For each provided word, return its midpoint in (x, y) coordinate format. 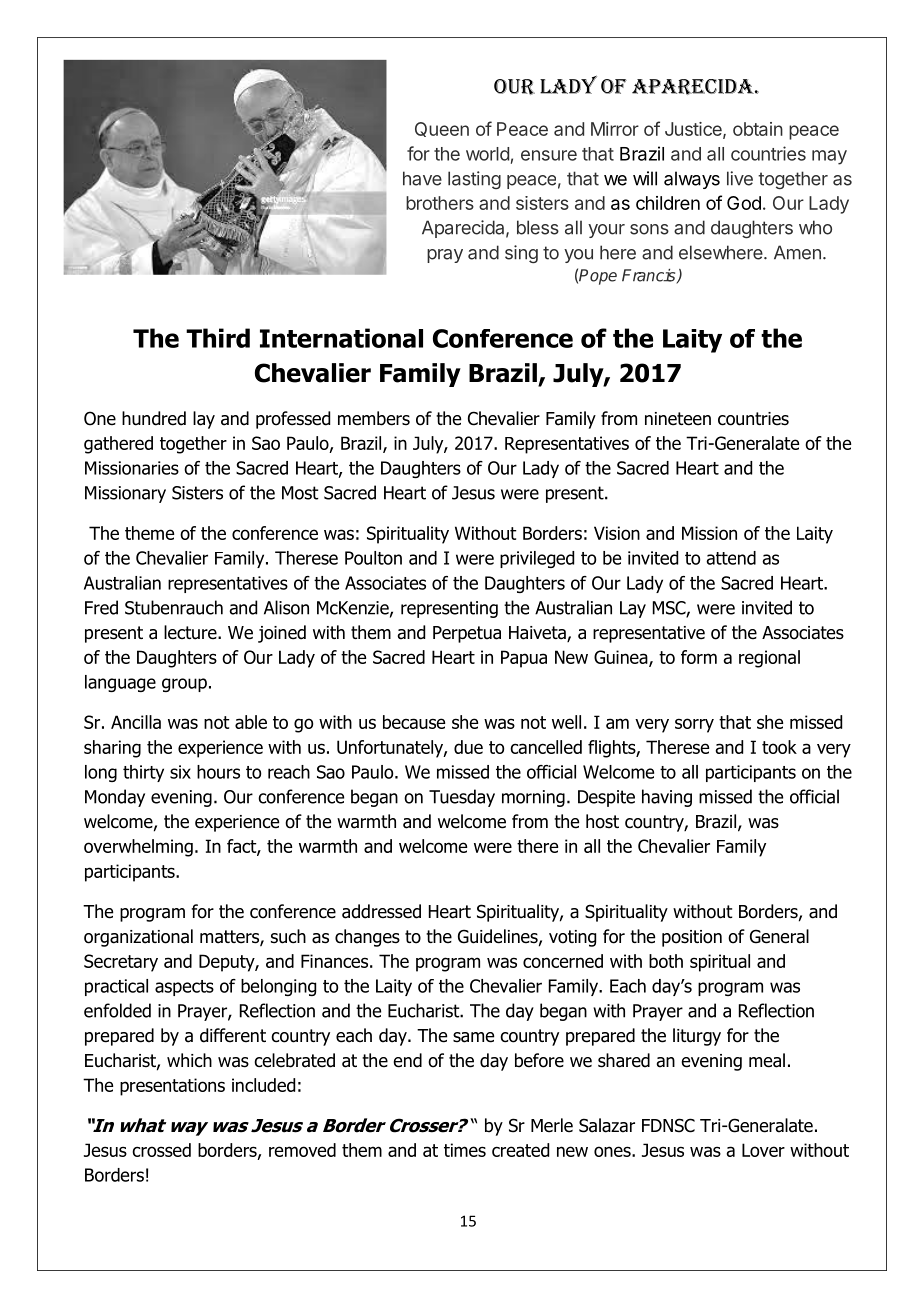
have (422, 178)
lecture (191, 632)
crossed (161, 1150)
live (740, 178)
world (487, 154)
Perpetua (467, 634)
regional (769, 659)
